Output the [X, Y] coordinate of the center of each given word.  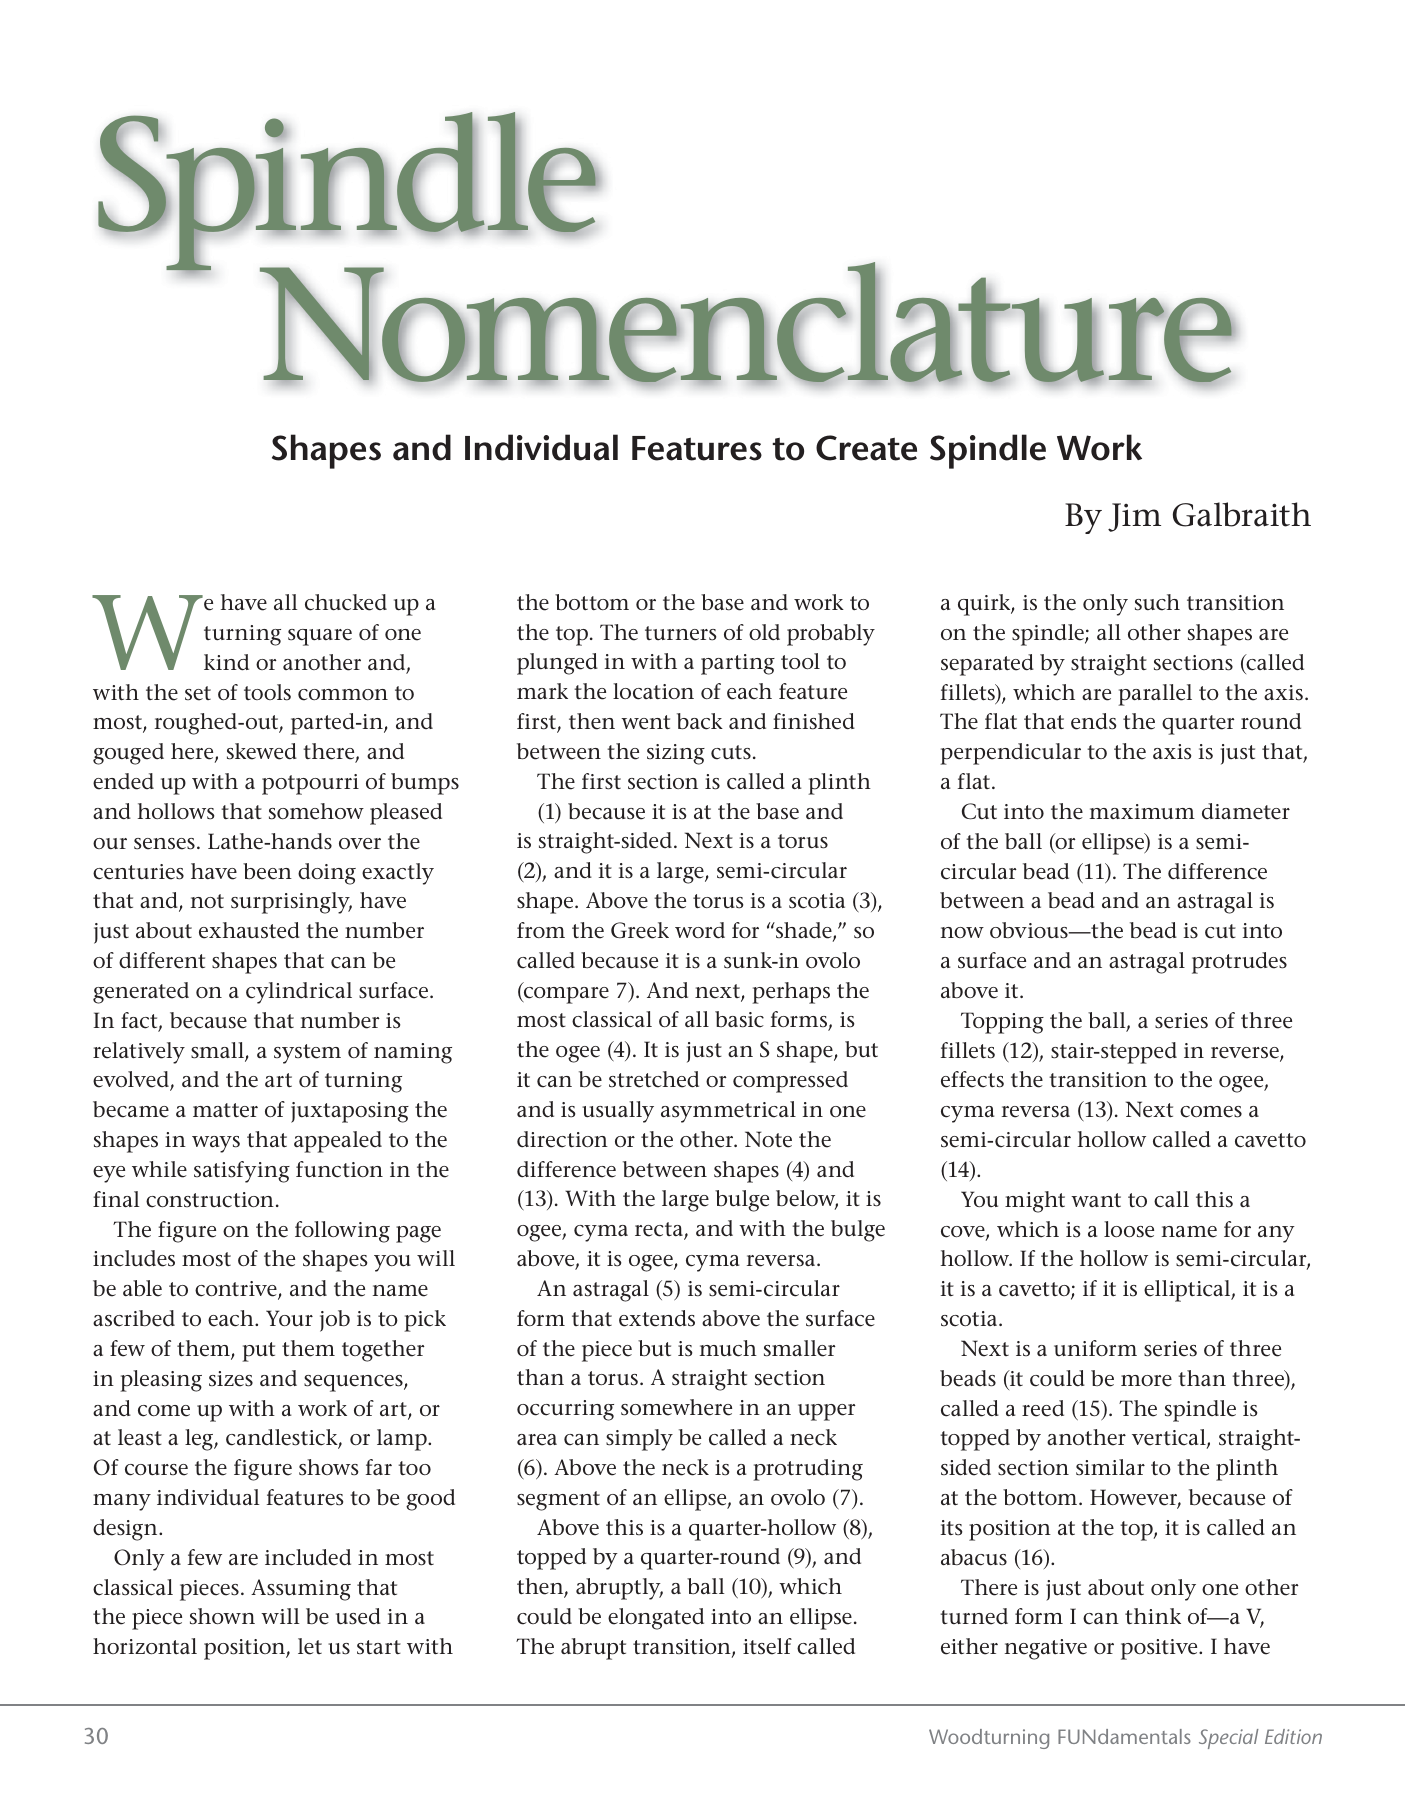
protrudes [1239, 963]
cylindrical [299, 993]
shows [328, 1467]
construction [210, 1200]
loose [1129, 1229]
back [700, 721]
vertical [1170, 1439]
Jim [1134, 517]
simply [639, 1440]
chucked [346, 602]
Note [768, 1139]
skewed [262, 751]
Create [866, 448]
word [700, 930]
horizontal [145, 1646]
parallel [1155, 695]
